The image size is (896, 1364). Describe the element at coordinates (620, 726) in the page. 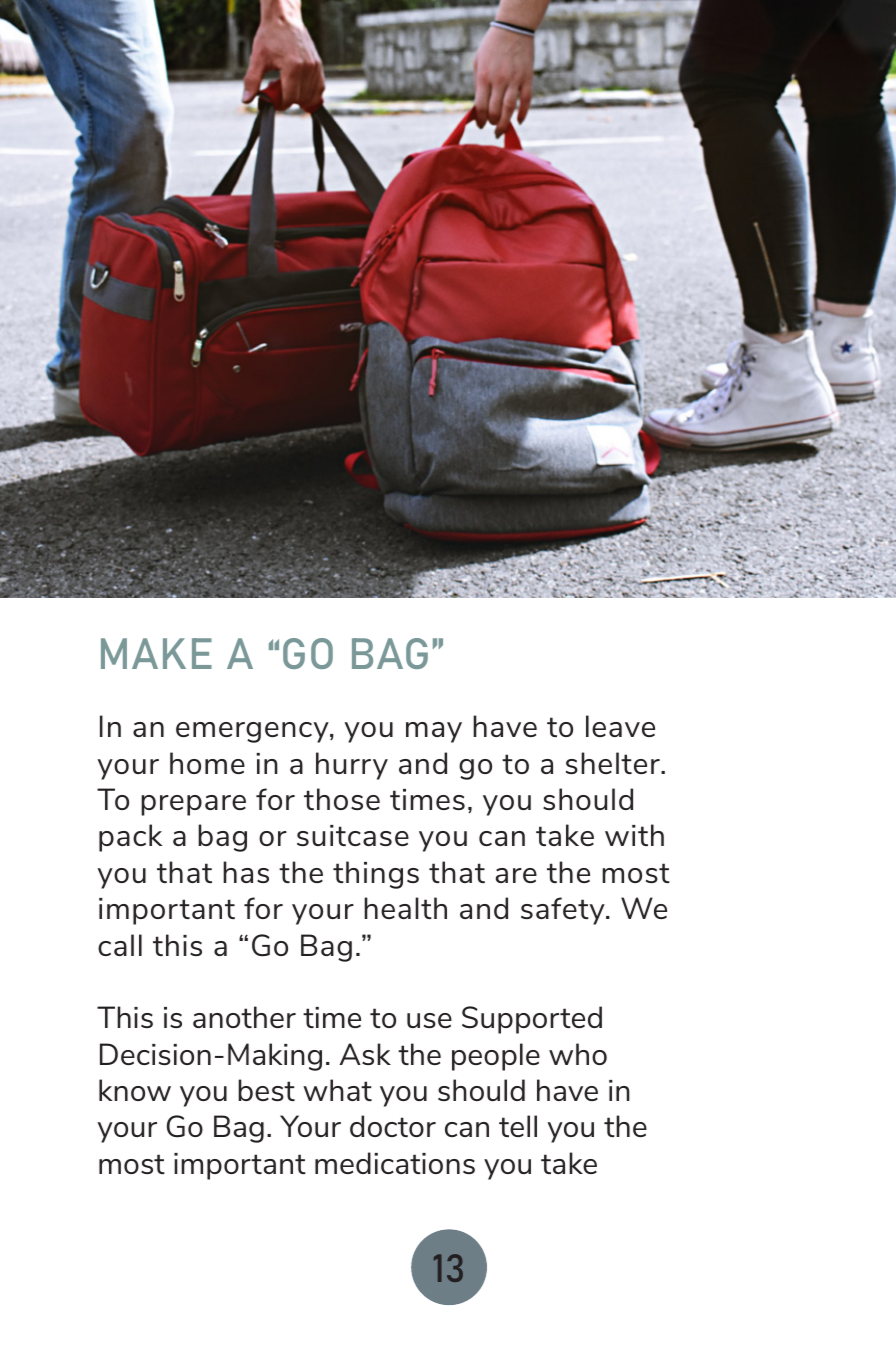

I see `leave` at that location.
